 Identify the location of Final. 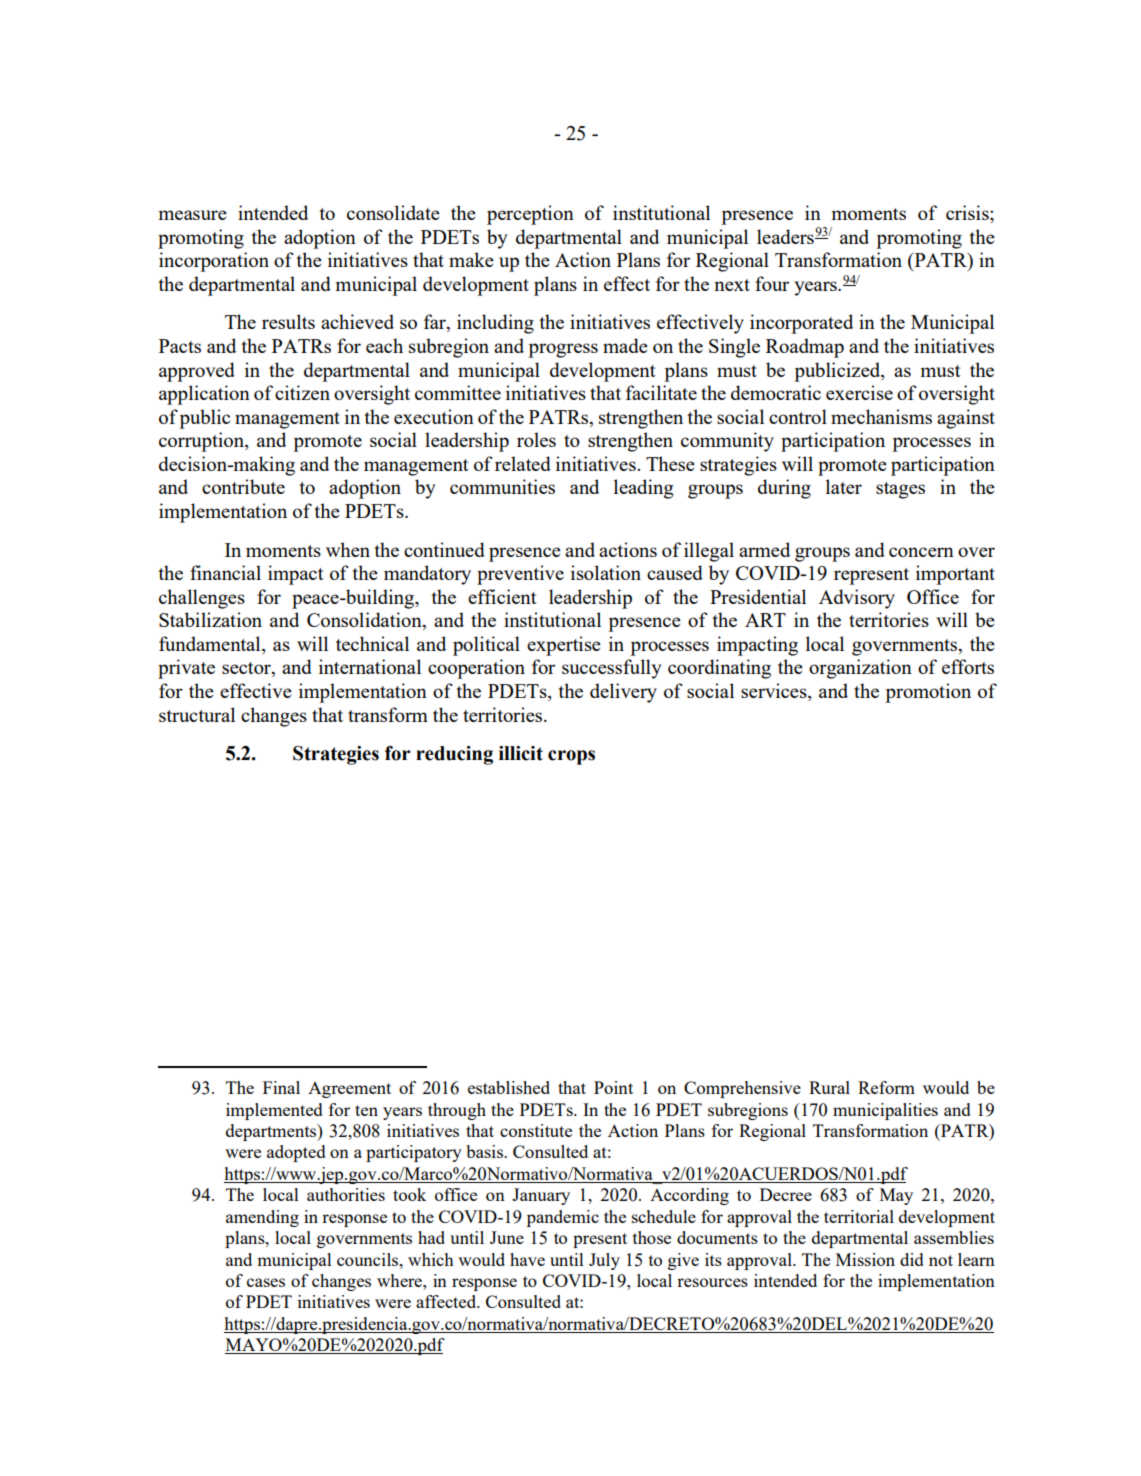
(281, 1087).
